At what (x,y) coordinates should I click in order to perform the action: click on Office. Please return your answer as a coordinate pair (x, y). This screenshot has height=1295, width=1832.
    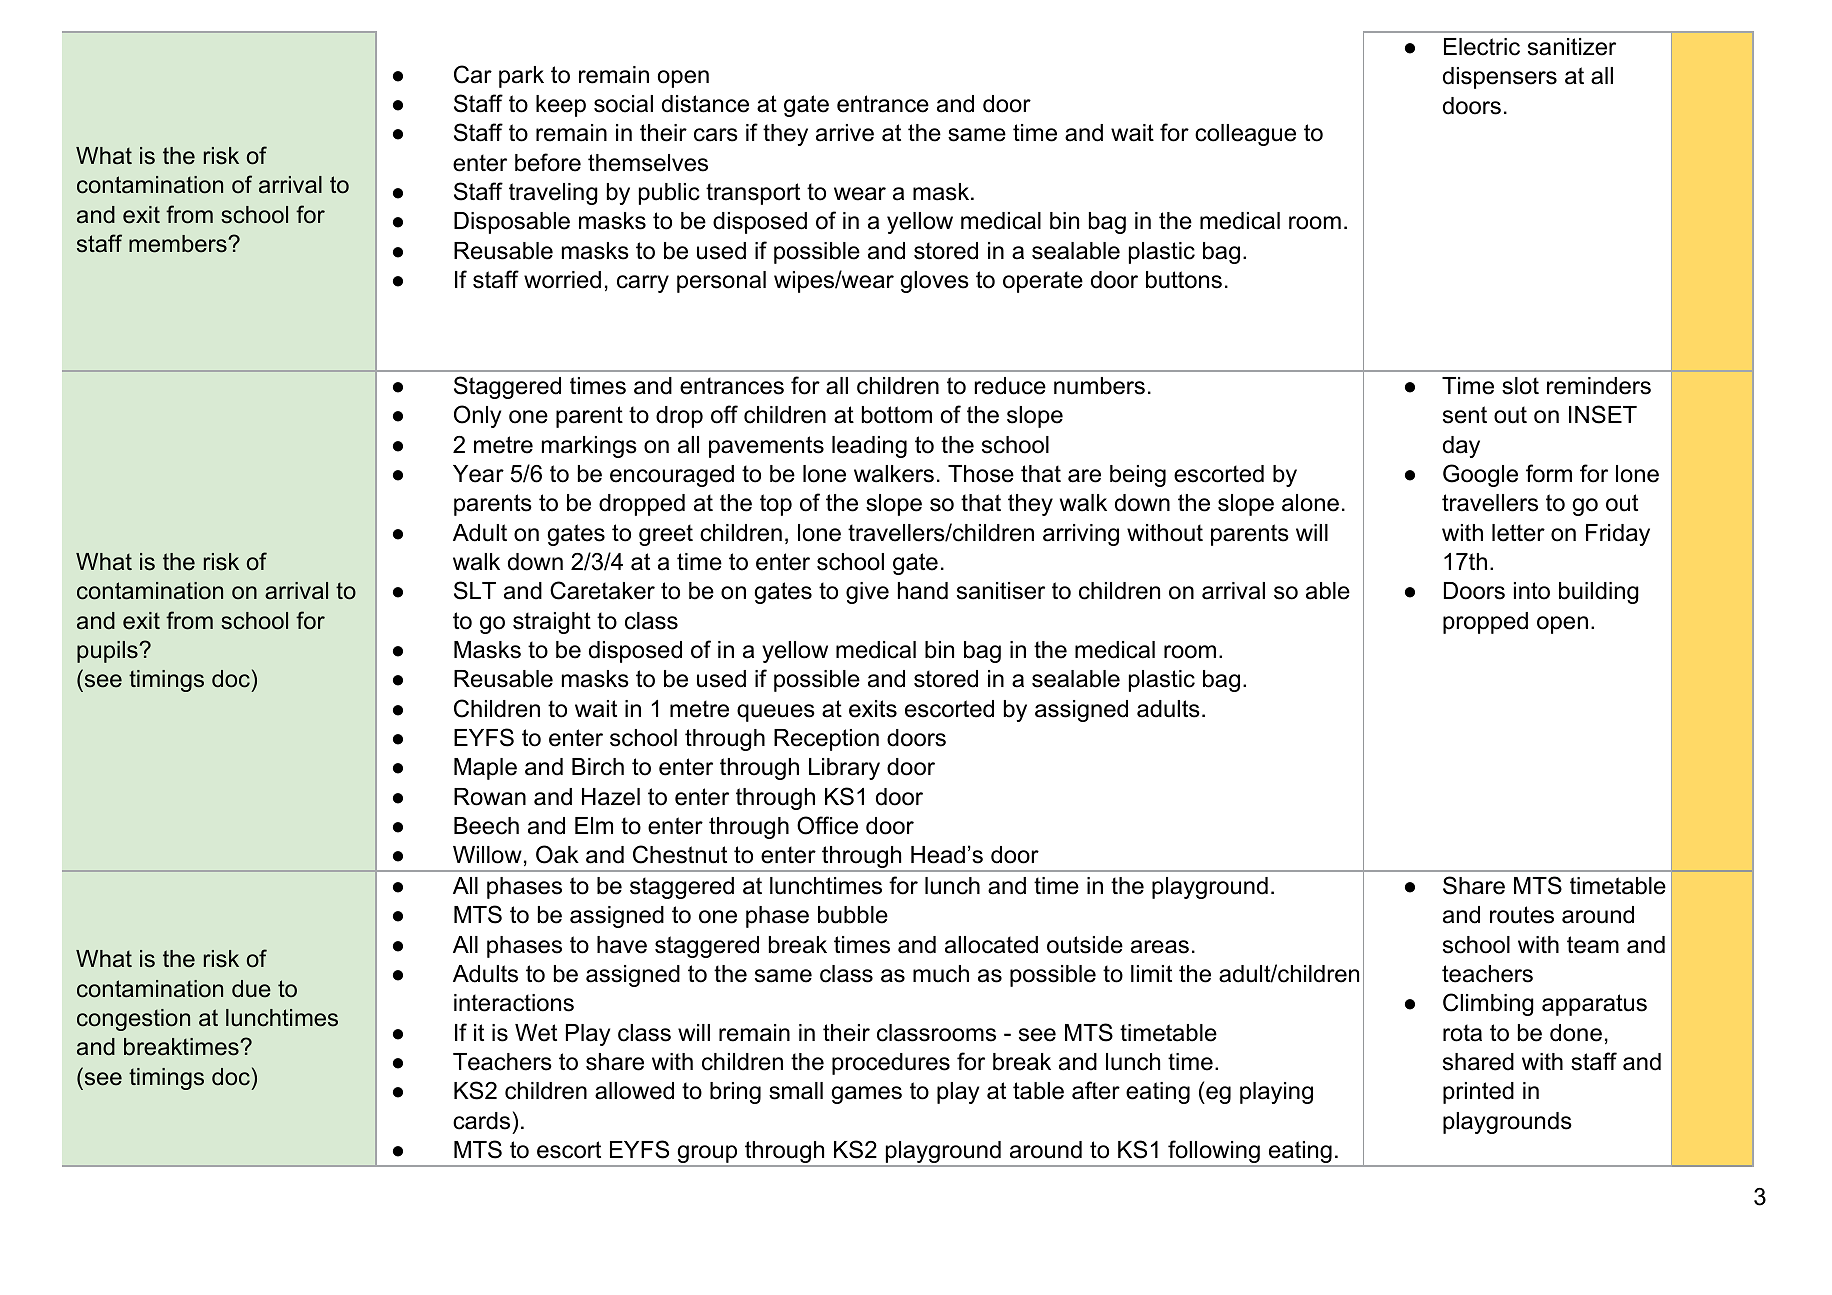
    Looking at the image, I should click on (827, 825).
